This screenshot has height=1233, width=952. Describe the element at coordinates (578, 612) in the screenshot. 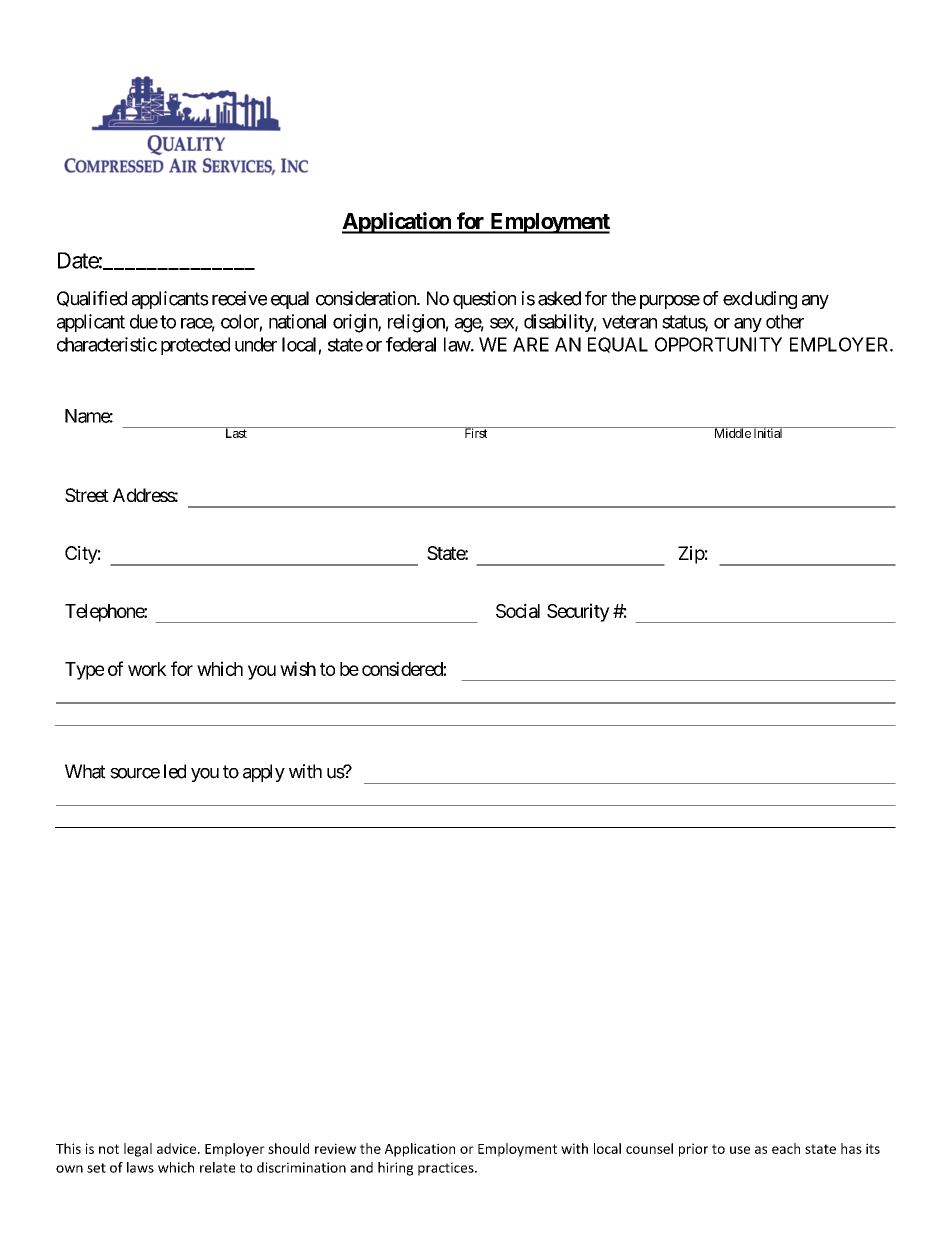

I see `Security` at that location.
